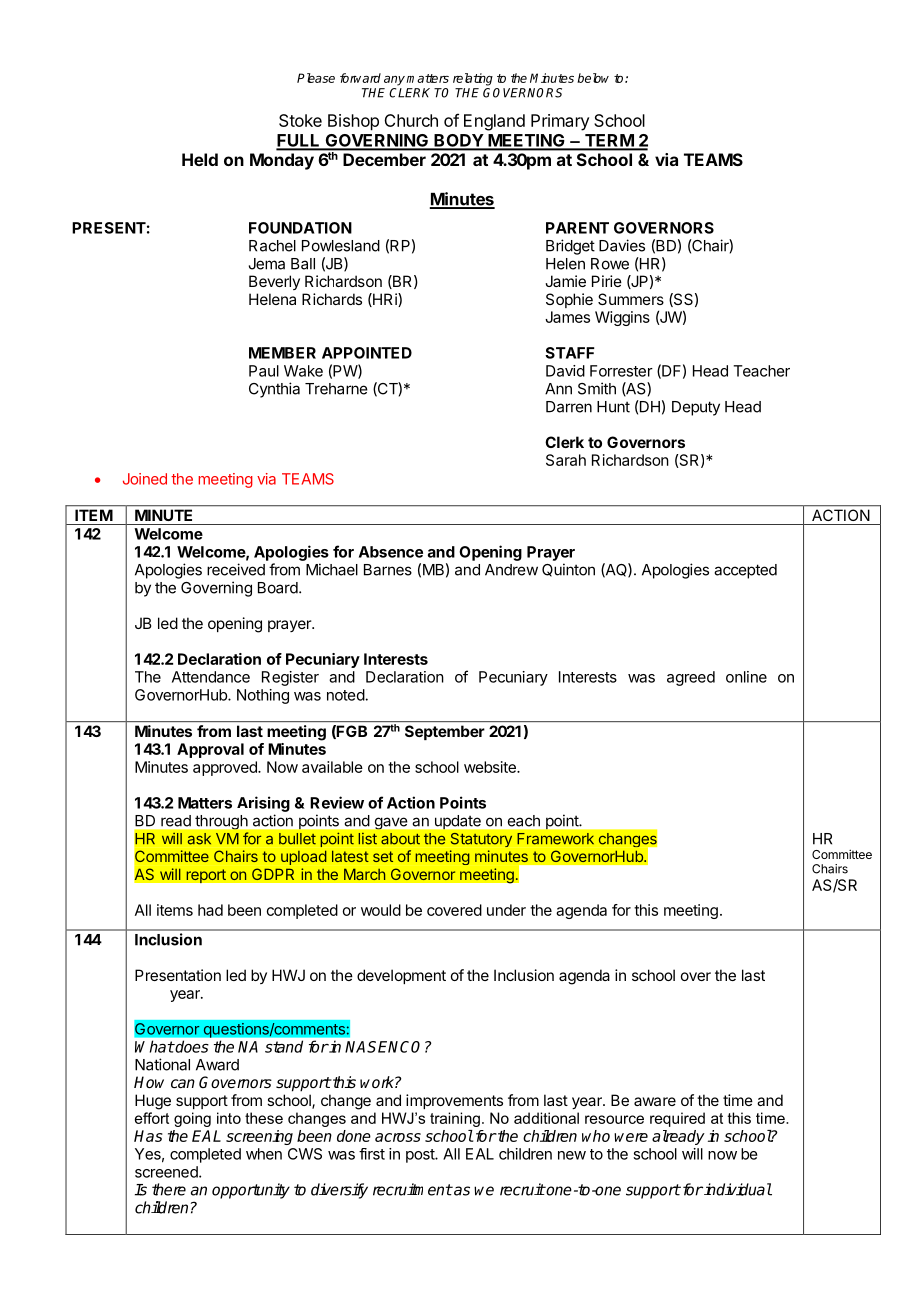 The height and width of the screenshot is (1308, 924). What do you see at coordinates (458, 141) in the screenshot?
I see `BODY` at bounding box center [458, 141].
